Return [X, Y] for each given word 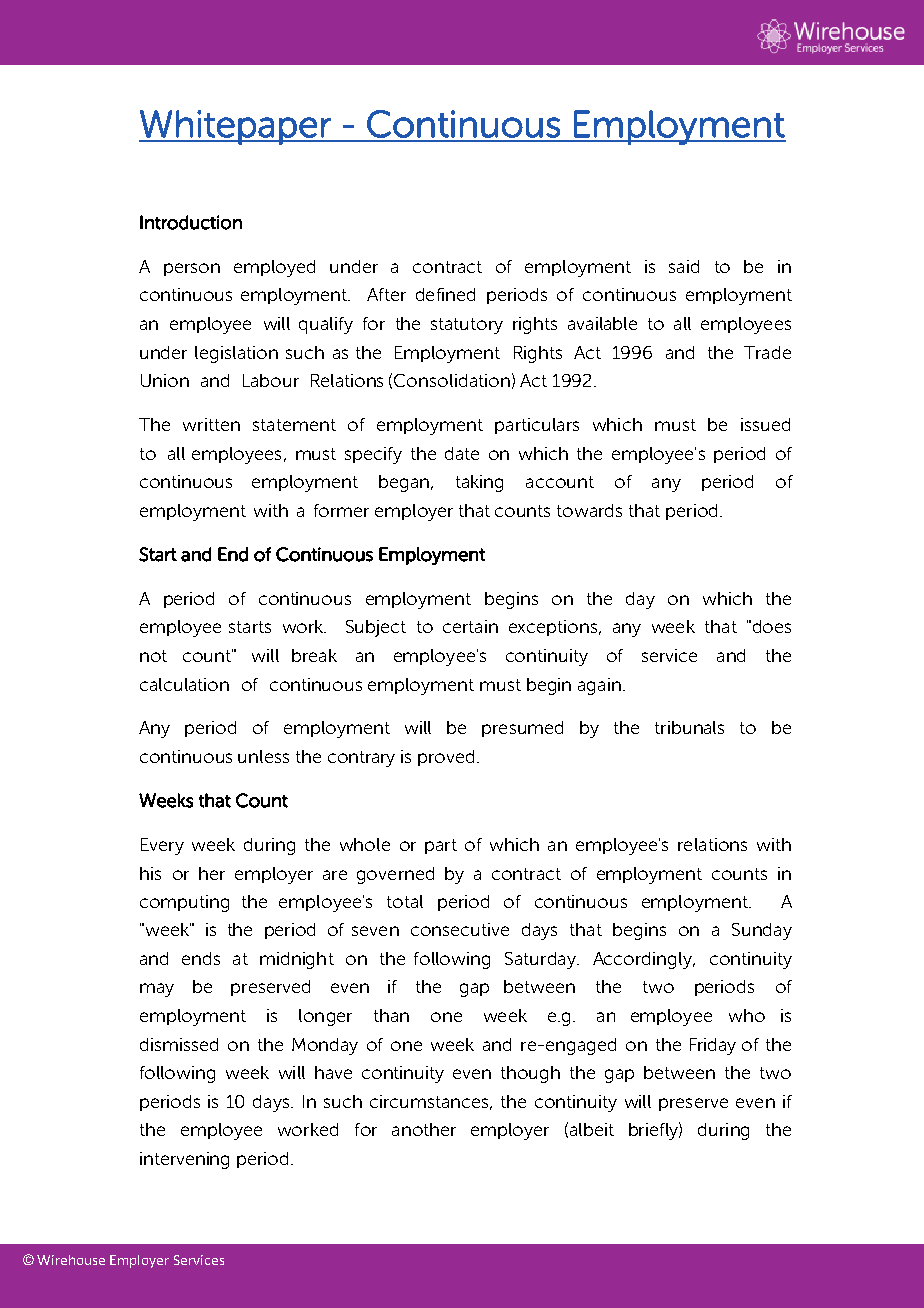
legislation [236, 354]
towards [589, 510]
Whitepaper [236, 127]
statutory [467, 326]
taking [479, 483]
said [684, 266]
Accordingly [643, 960]
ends [201, 958]
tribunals [689, 727]
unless [263, 756]
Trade [767, 352]
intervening [184, 1160]
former [341, 510]
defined [445, 294]
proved [446, 758]
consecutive [460, 929]
